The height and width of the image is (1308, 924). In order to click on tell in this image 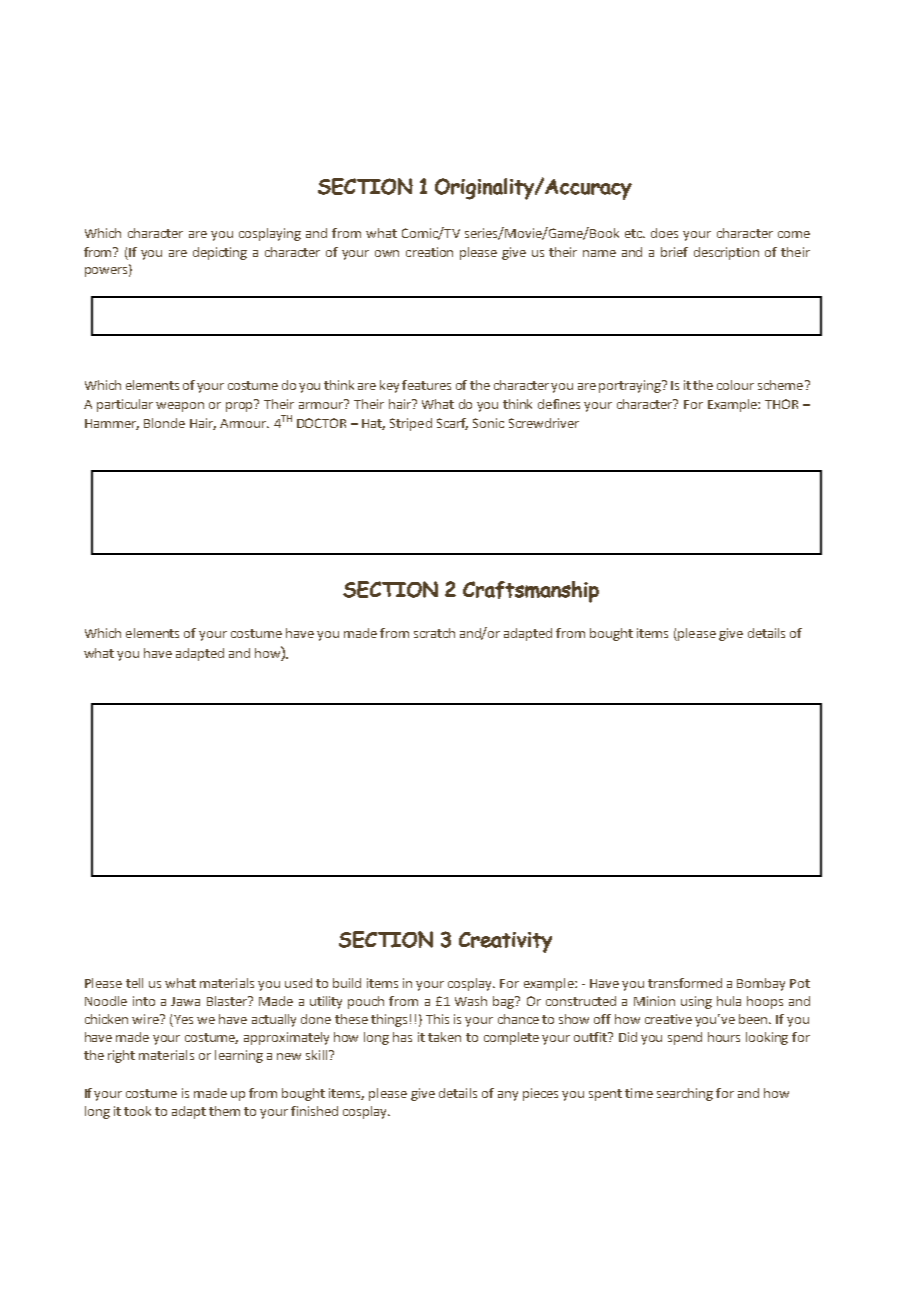, I will do `click(134, 983)`.
